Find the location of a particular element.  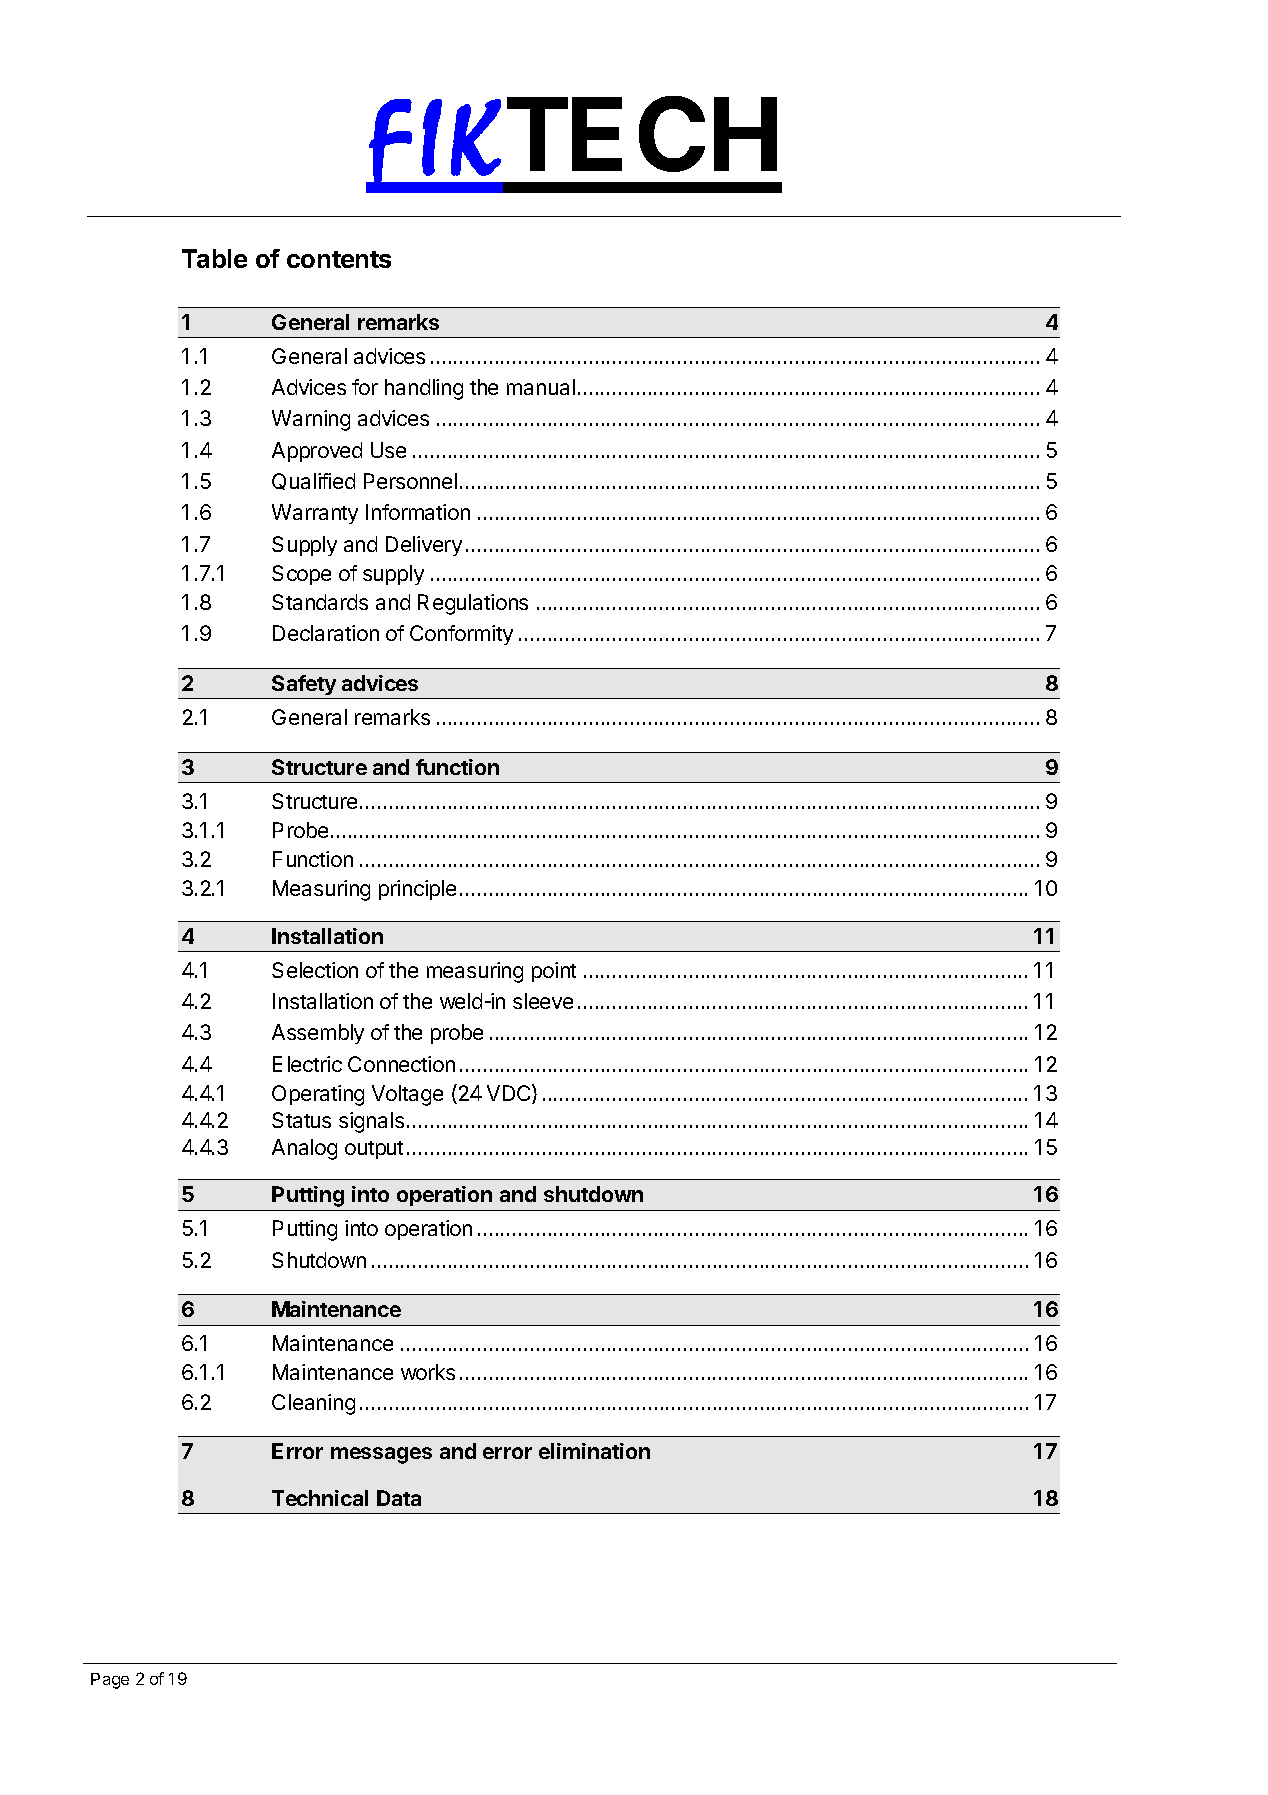

Regulations is located at coordinates (473, 604).
